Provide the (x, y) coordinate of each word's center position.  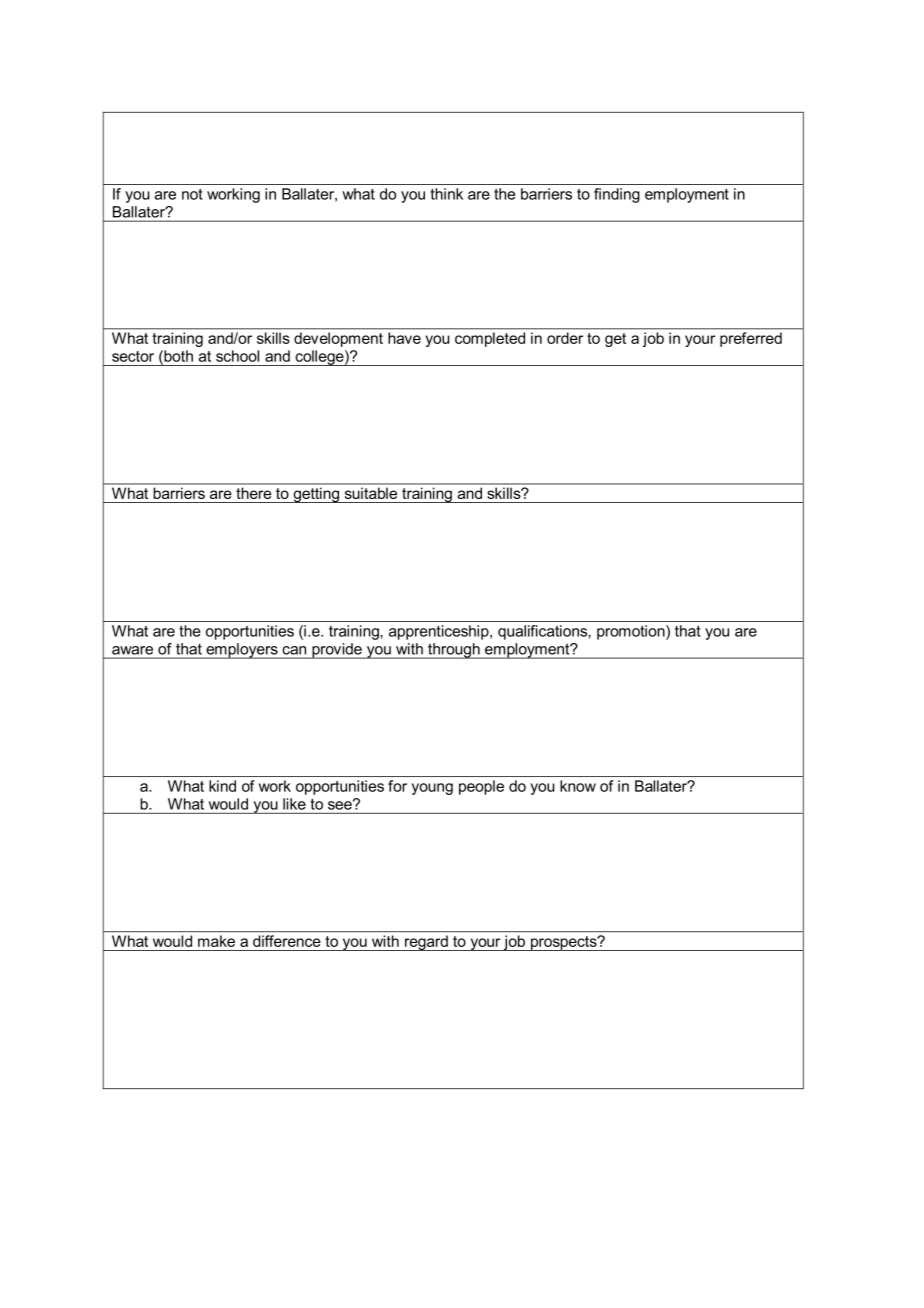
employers (242, 651)
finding (617, 195)
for (397, 786)
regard (426, 943)
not (192, 194)
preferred (751, 339)
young (432, 789)
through (454, 651)
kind (222, 786)
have (404, 338)
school (237, 356)
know (578, 786)
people (481, 787)
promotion (632, 632)
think (446, 194)
